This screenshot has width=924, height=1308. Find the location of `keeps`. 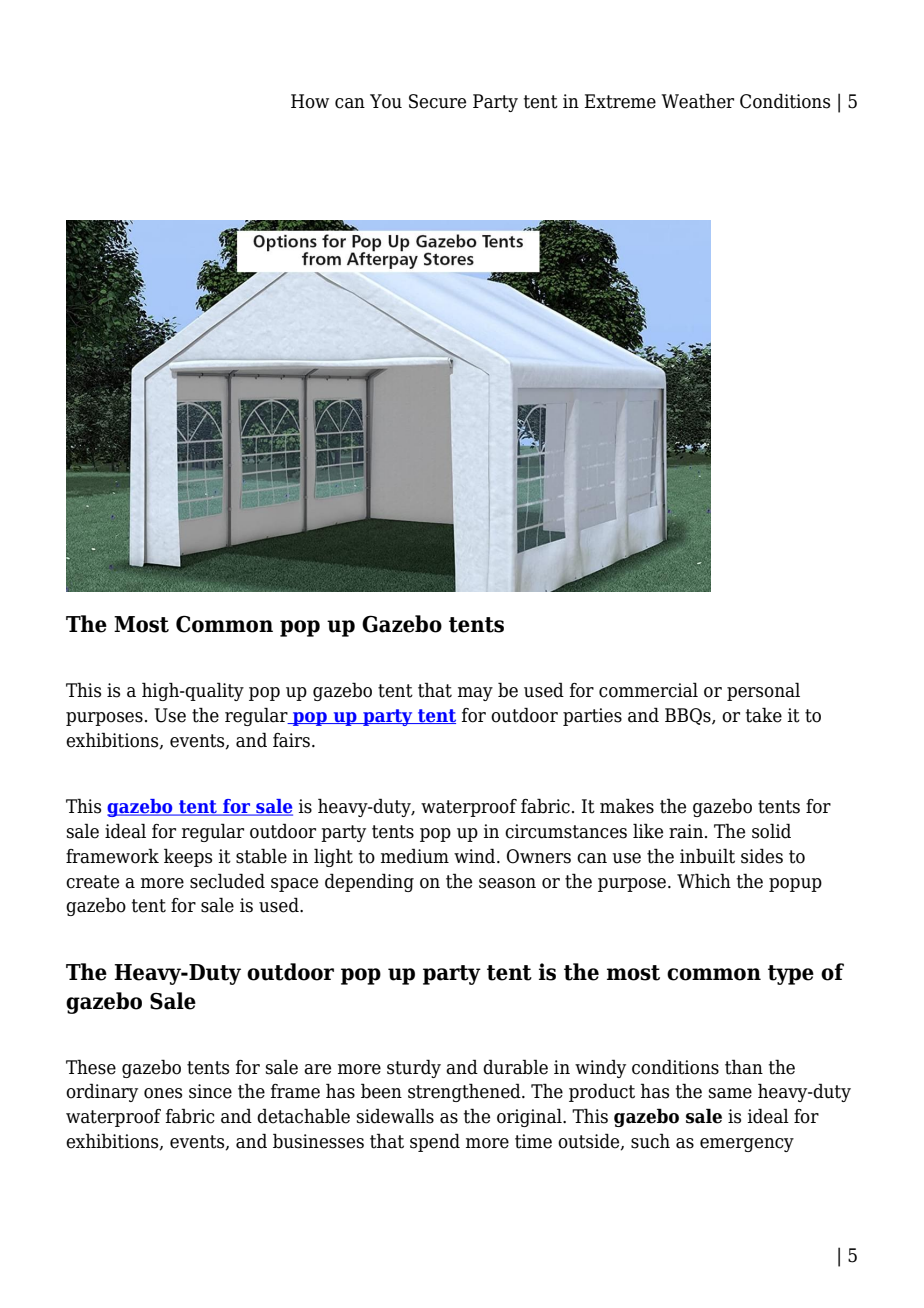

keeps is located at coordinates (188, 857).
